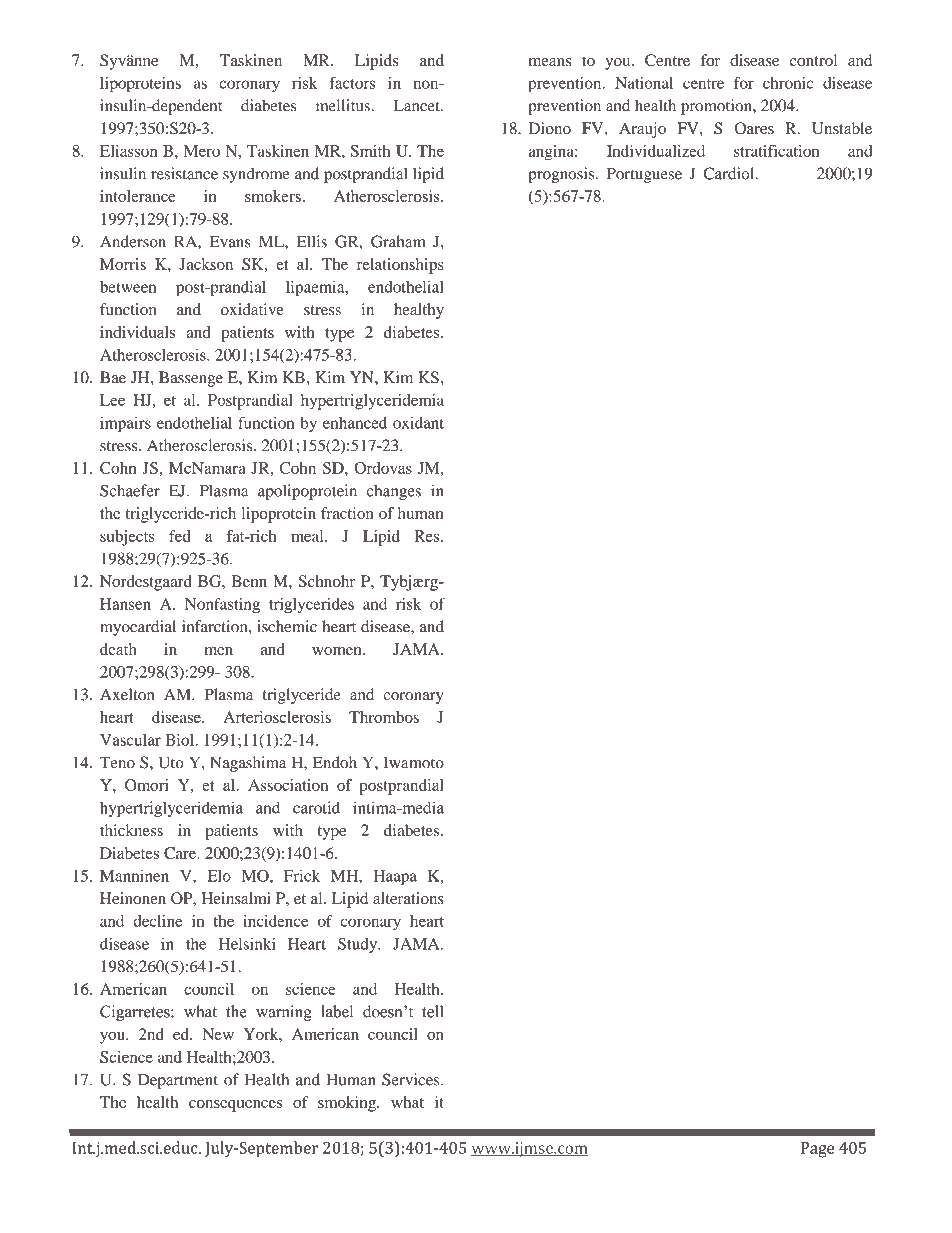  I want to click on chronic, so click(788, 83).
